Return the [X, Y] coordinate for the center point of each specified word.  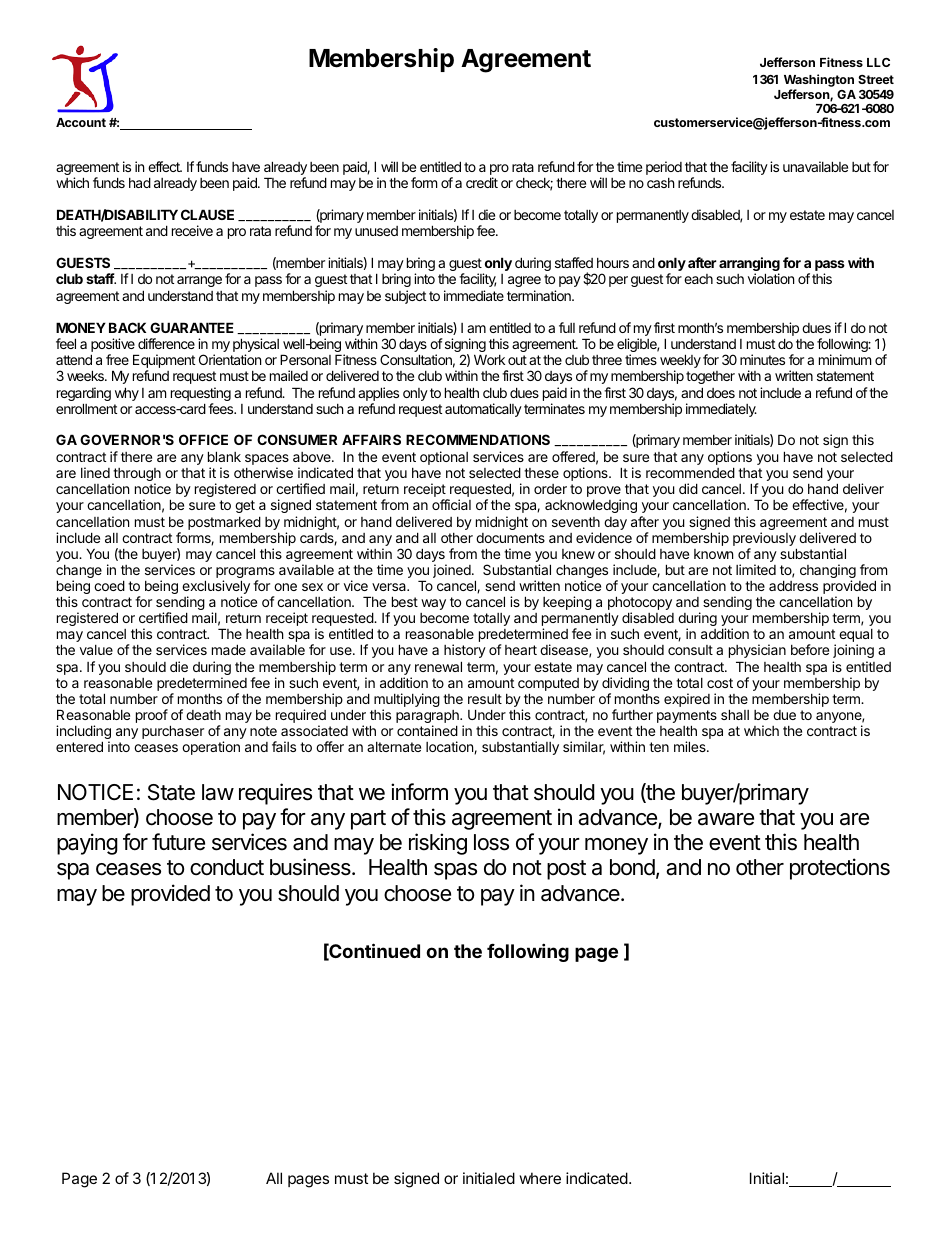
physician [757, 651]
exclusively [216, 588]
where [540, 1178]
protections [840, 869]
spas [455, 871]
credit [482, 182]
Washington [819, 82]
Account [81, 122]
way [433, 604]
